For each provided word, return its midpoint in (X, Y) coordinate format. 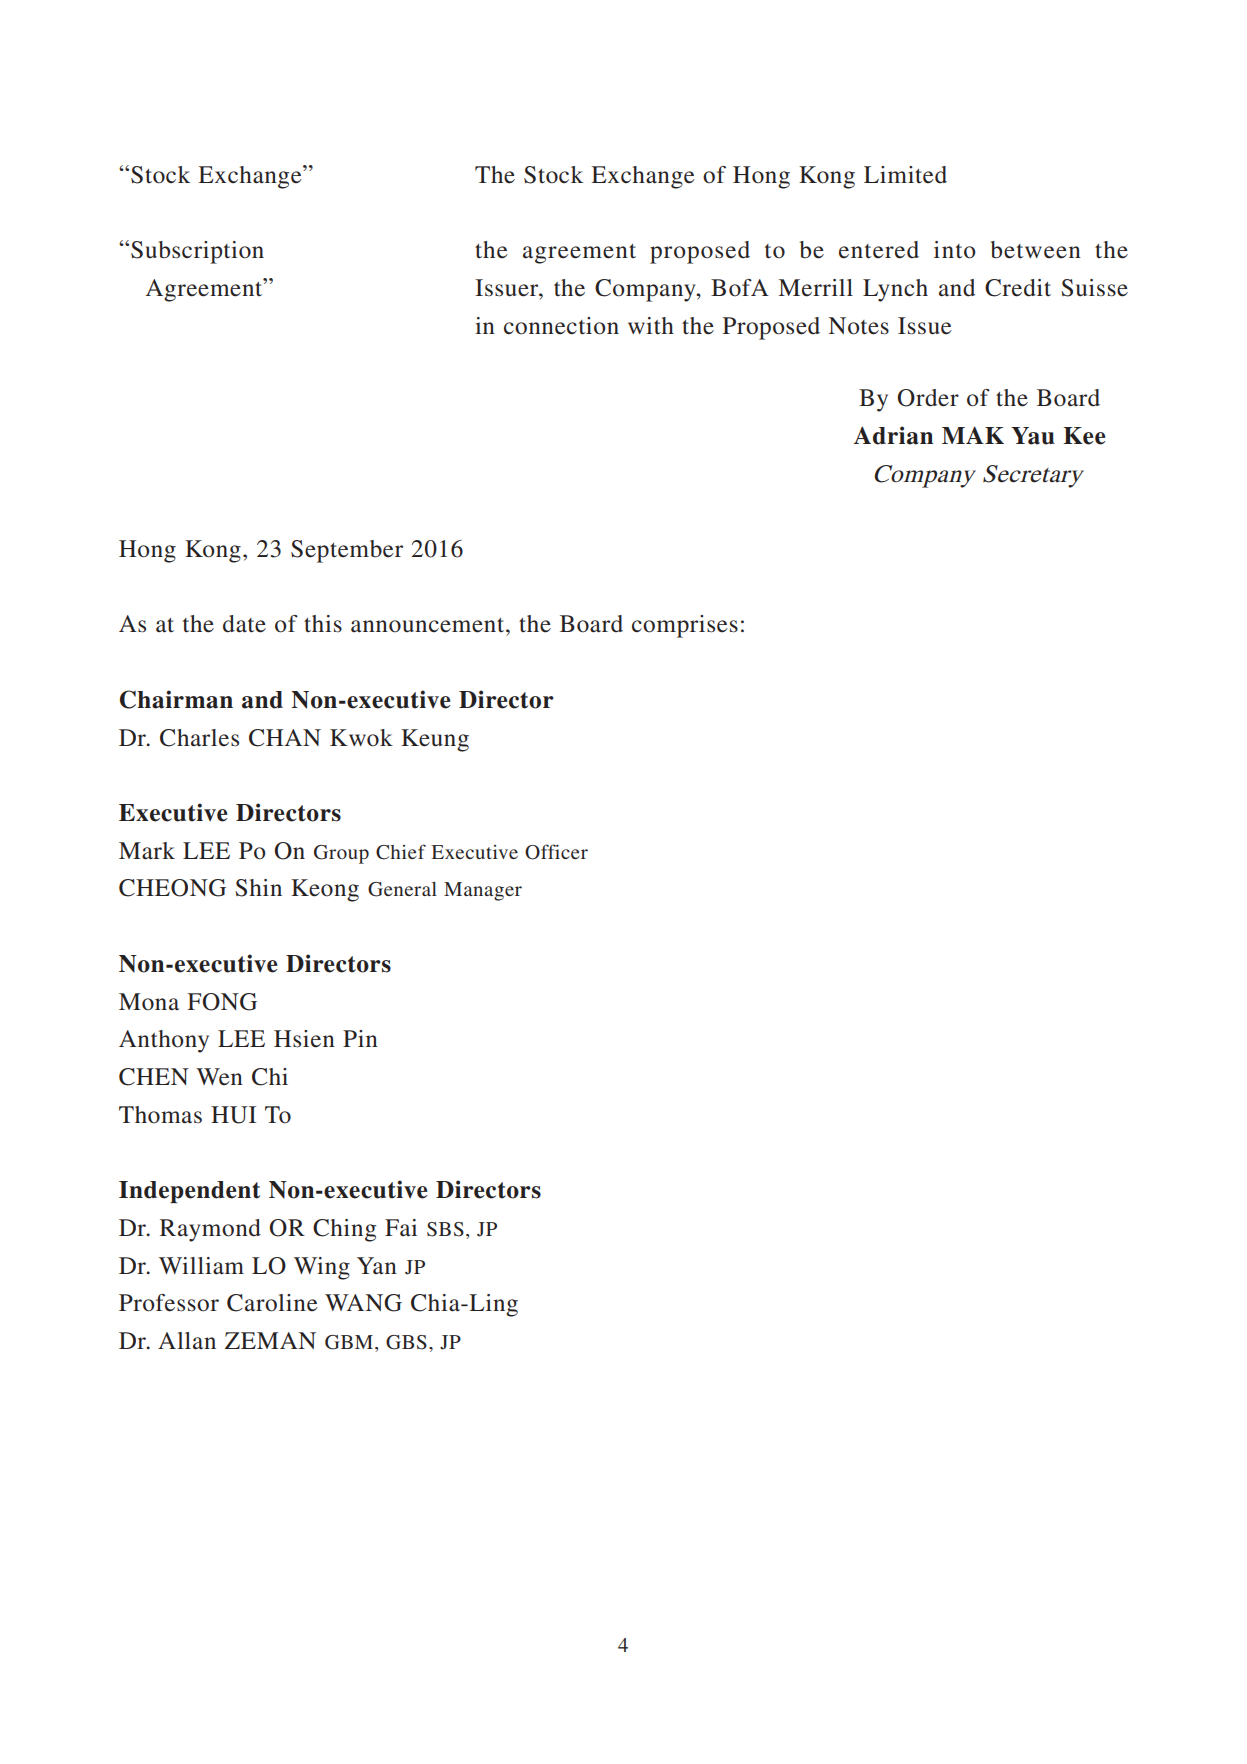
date (244, 624)
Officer (556, 852)
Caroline (272, 1303)
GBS (406, 1342)
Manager (483, 891)
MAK (973, 435)
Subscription (197, 252)
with (651, 325)
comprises (685, 626)
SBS (445, 1229)
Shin (258, 888)
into (955, 250)
